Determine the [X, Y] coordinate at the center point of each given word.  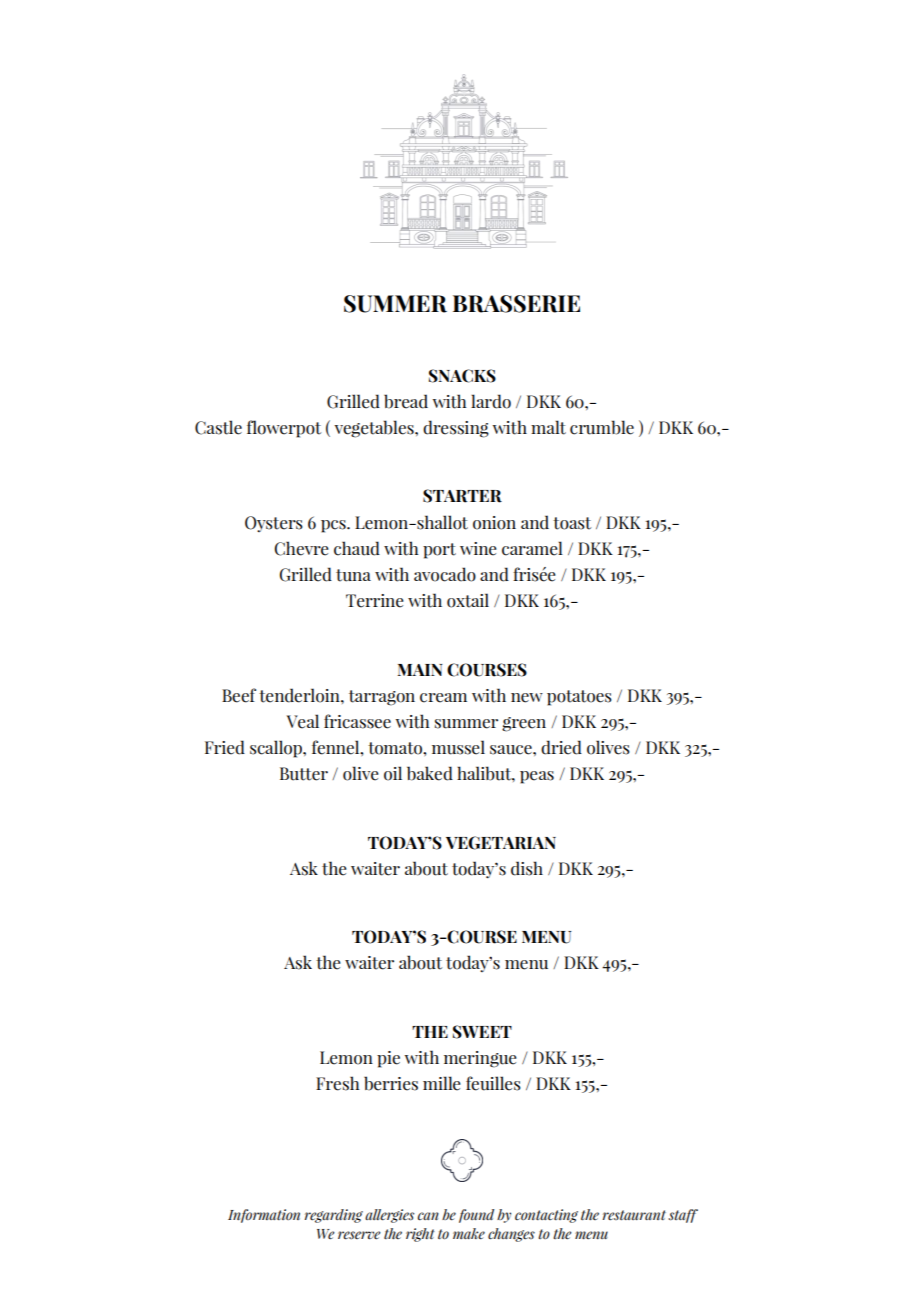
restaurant [634, 1215]
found [476, 1216]
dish [527, 868]
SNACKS [462, 376]
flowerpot [284, 429]
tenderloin [300, 695]
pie [388, 1059]
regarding [334, 1216]
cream [443, 698]
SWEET [482, 1032]
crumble [602, 427]
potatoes [579, 698]
